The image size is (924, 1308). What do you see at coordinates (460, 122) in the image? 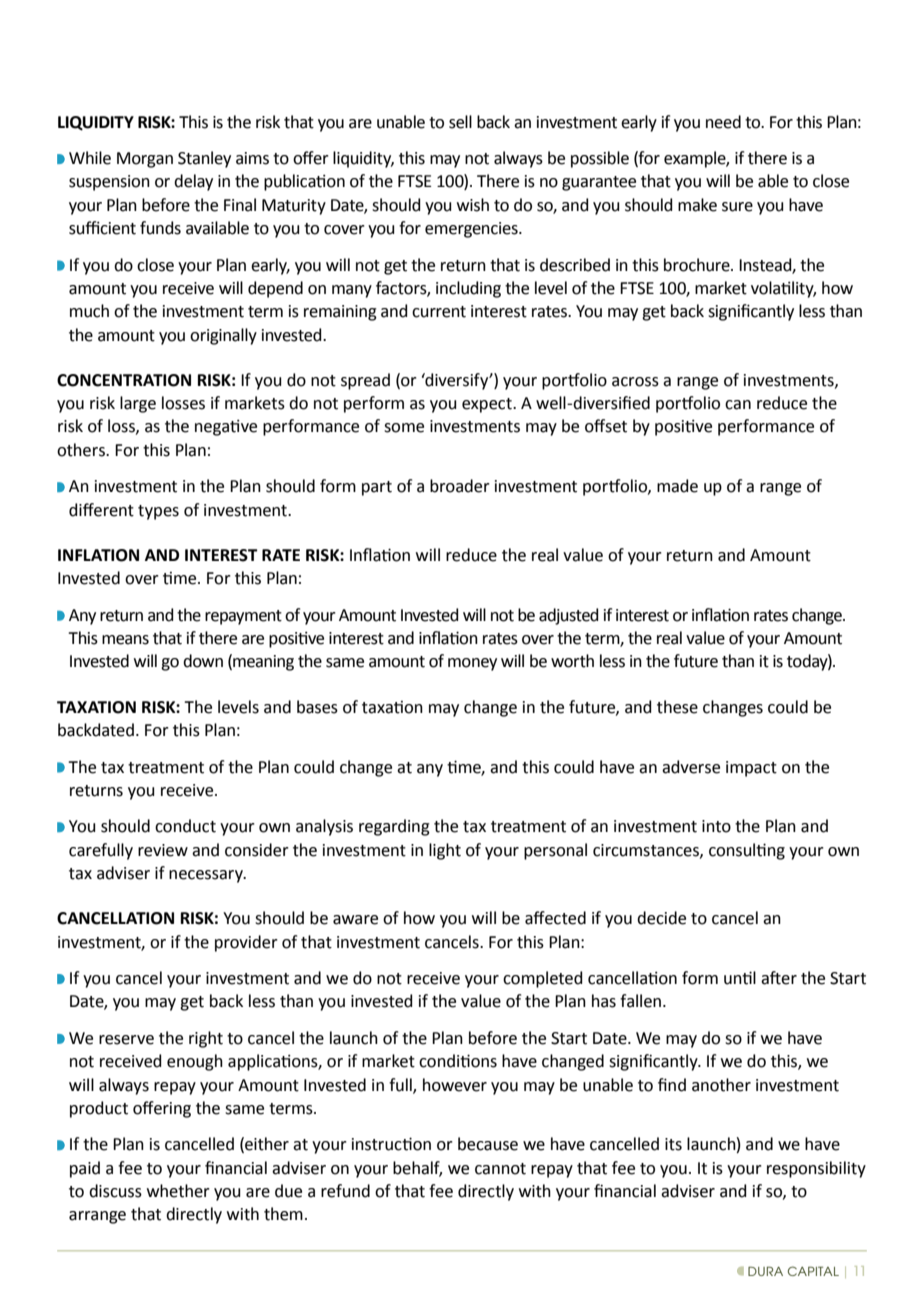
I see `sell` at bounding box center [460, 122].
